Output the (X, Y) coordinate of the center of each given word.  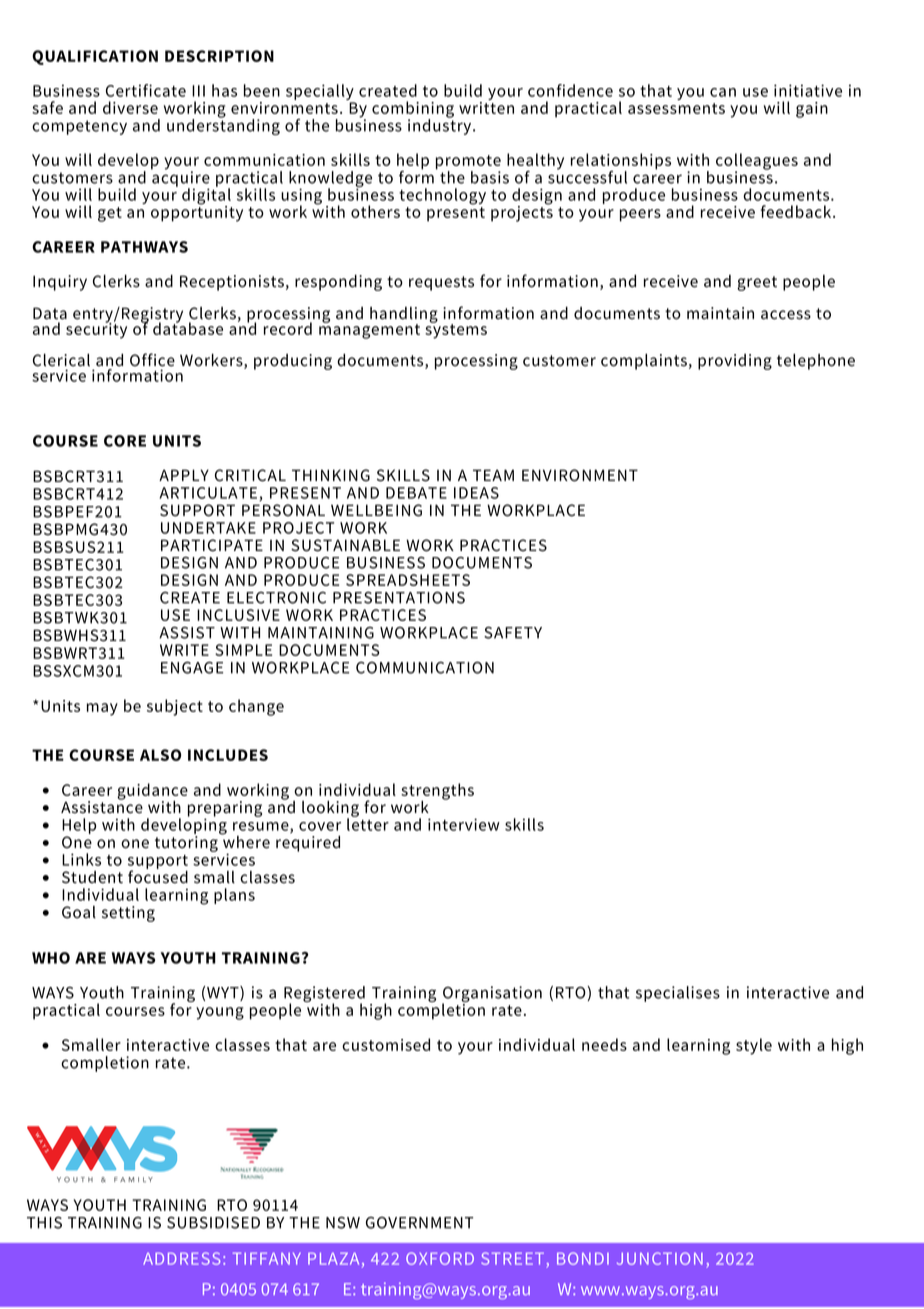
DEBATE (416, 493)
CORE (125, 441)
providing (735, 362)
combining (413, 110)
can (723, 92)
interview (464, 824)
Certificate (146, 90)
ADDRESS (181, 1258)
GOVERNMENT (419, 1223)
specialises (678, 994)
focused (158, 876)
